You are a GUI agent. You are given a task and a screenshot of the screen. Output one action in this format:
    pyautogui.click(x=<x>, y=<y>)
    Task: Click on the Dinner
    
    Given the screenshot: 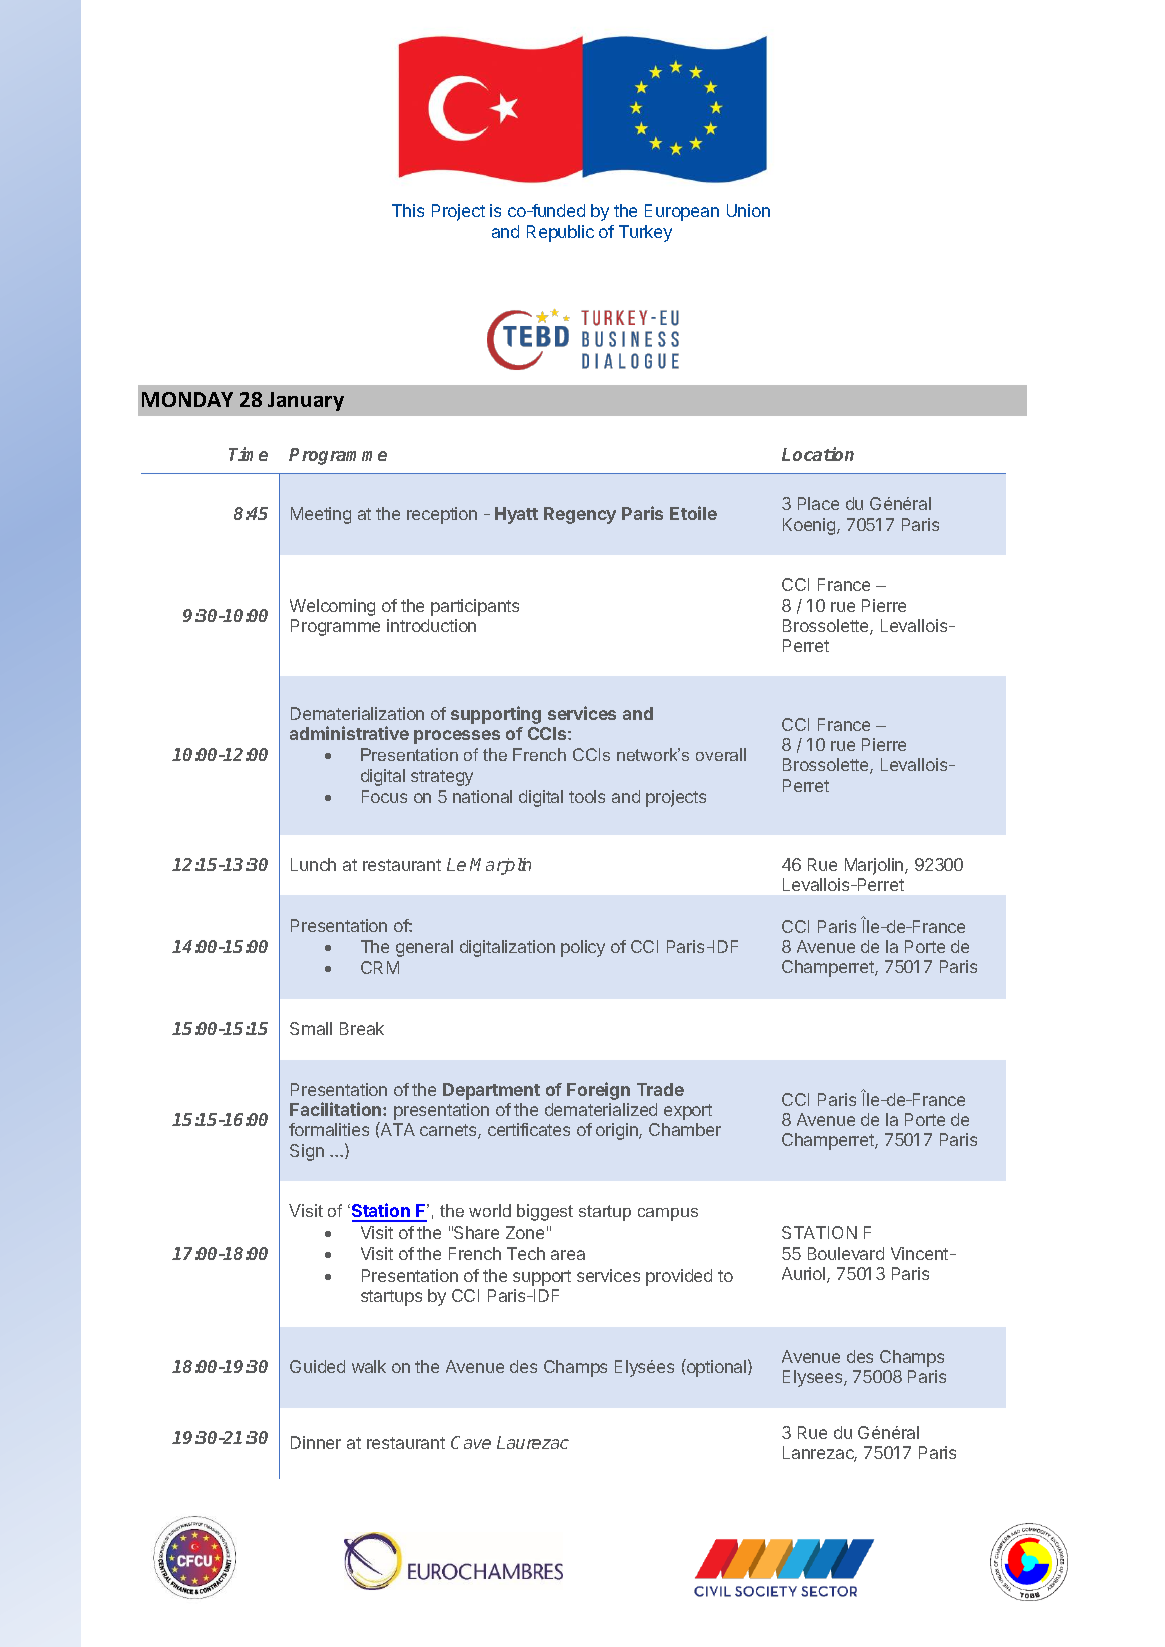 What is the action you would take?
    pyautogui.click(x=316, y=1442)
